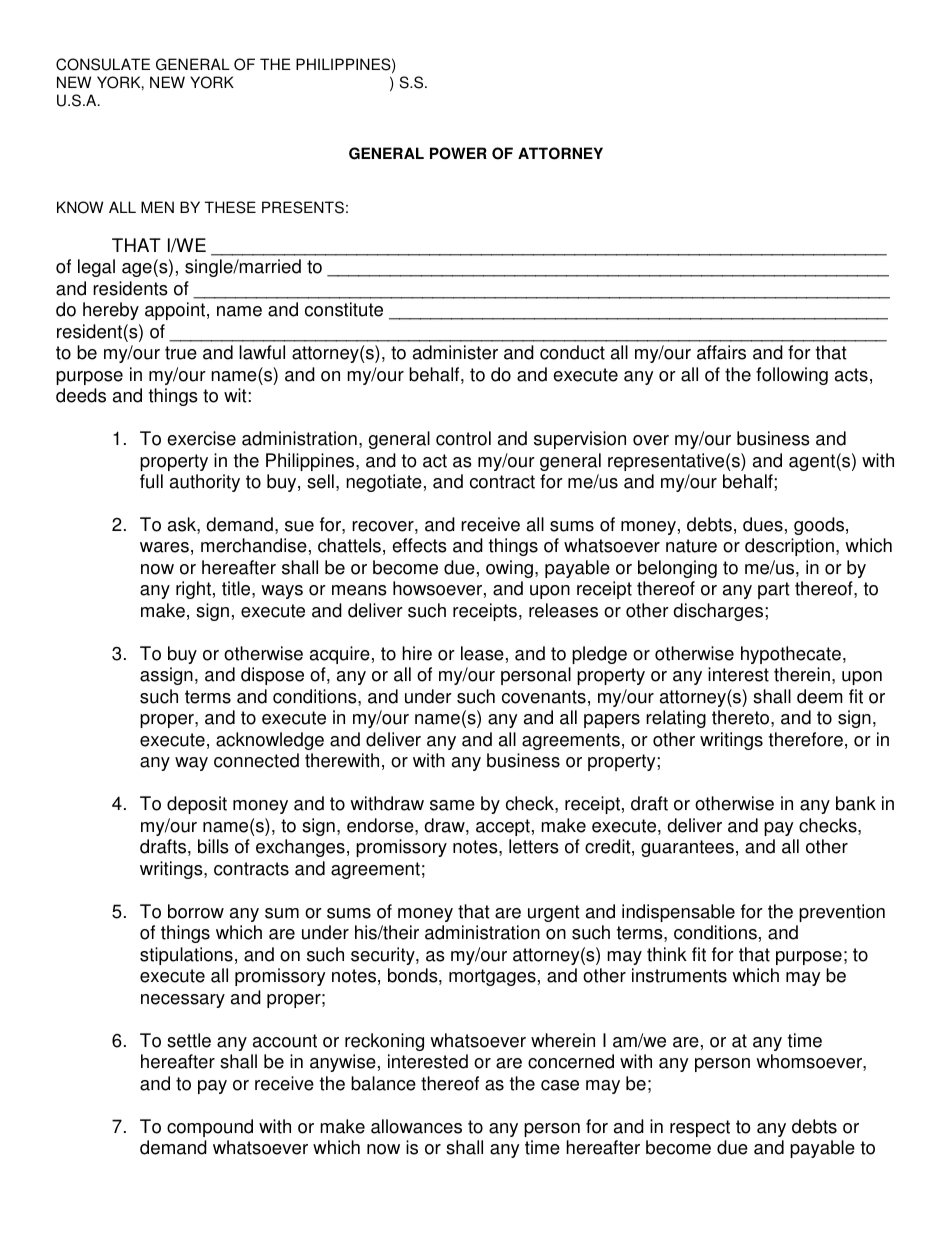 Image resolution: width=952 pixels, height=1233 pixels. Describe the element at coordinates (687, 848) in the screenshot. I see `guarantees` at that location.
